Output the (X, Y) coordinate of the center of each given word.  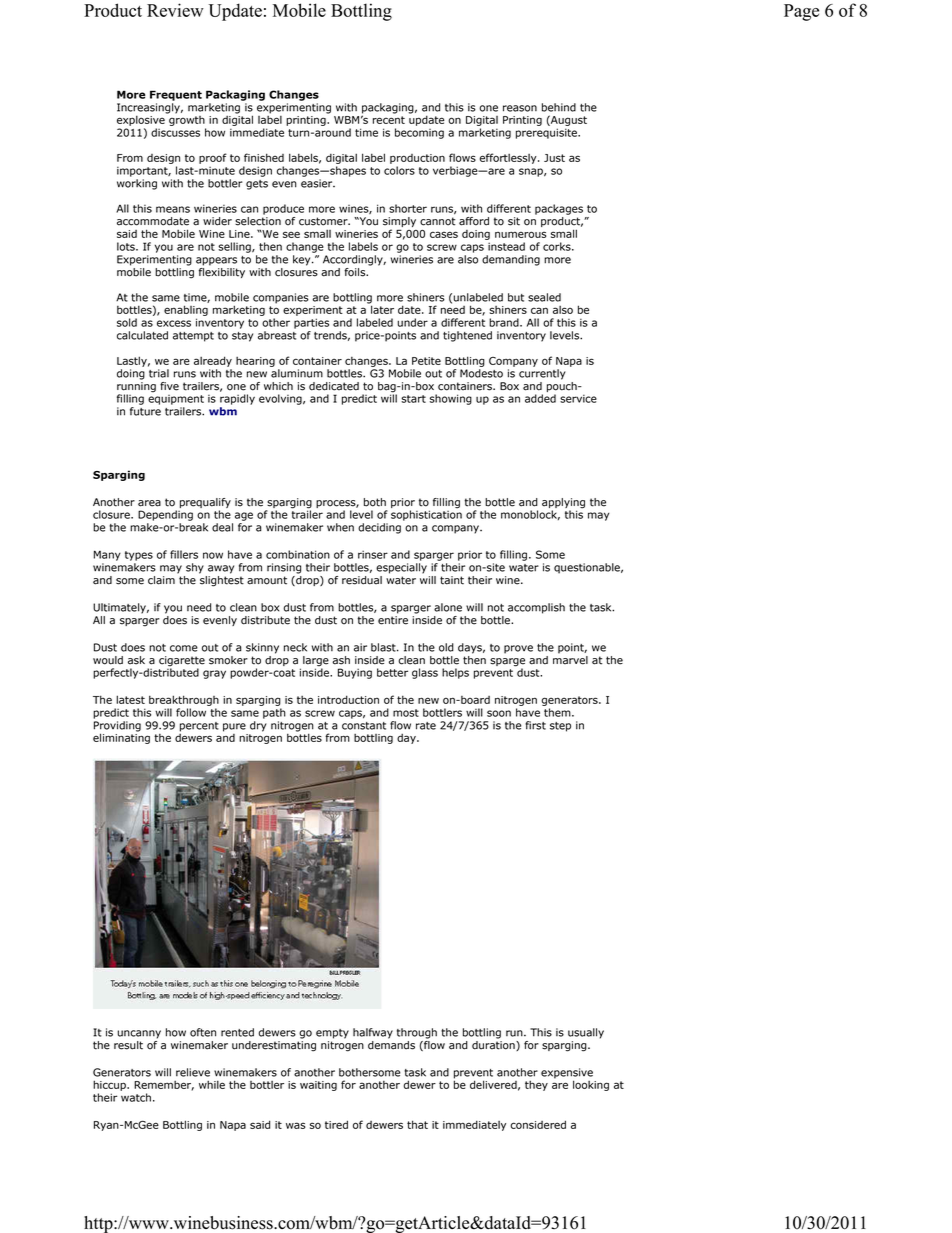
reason (520, 108)
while (212, 1084)
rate (426, 726)
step (560, 727)
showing (451, 399)
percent (199, 728)
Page (801, 12)
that (417, 1124)
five (169, 386)
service (578, 398)
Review (175, 10)
